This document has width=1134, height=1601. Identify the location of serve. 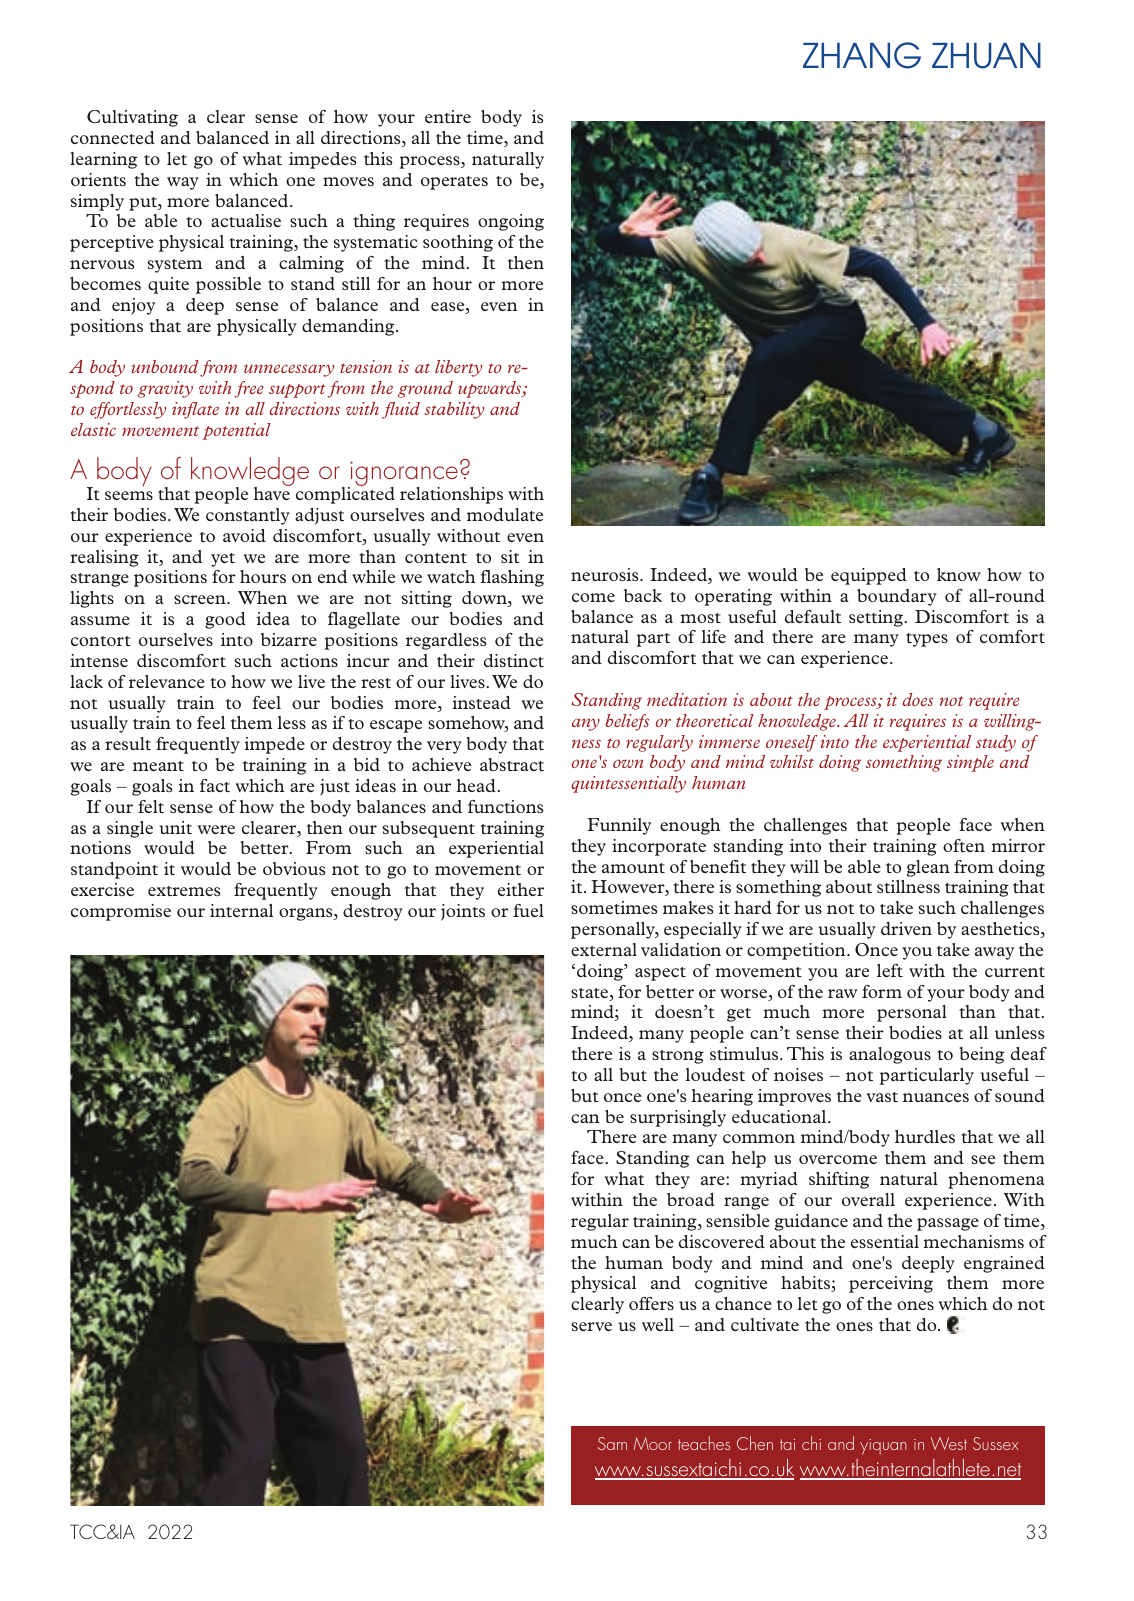
(592, 1326).
